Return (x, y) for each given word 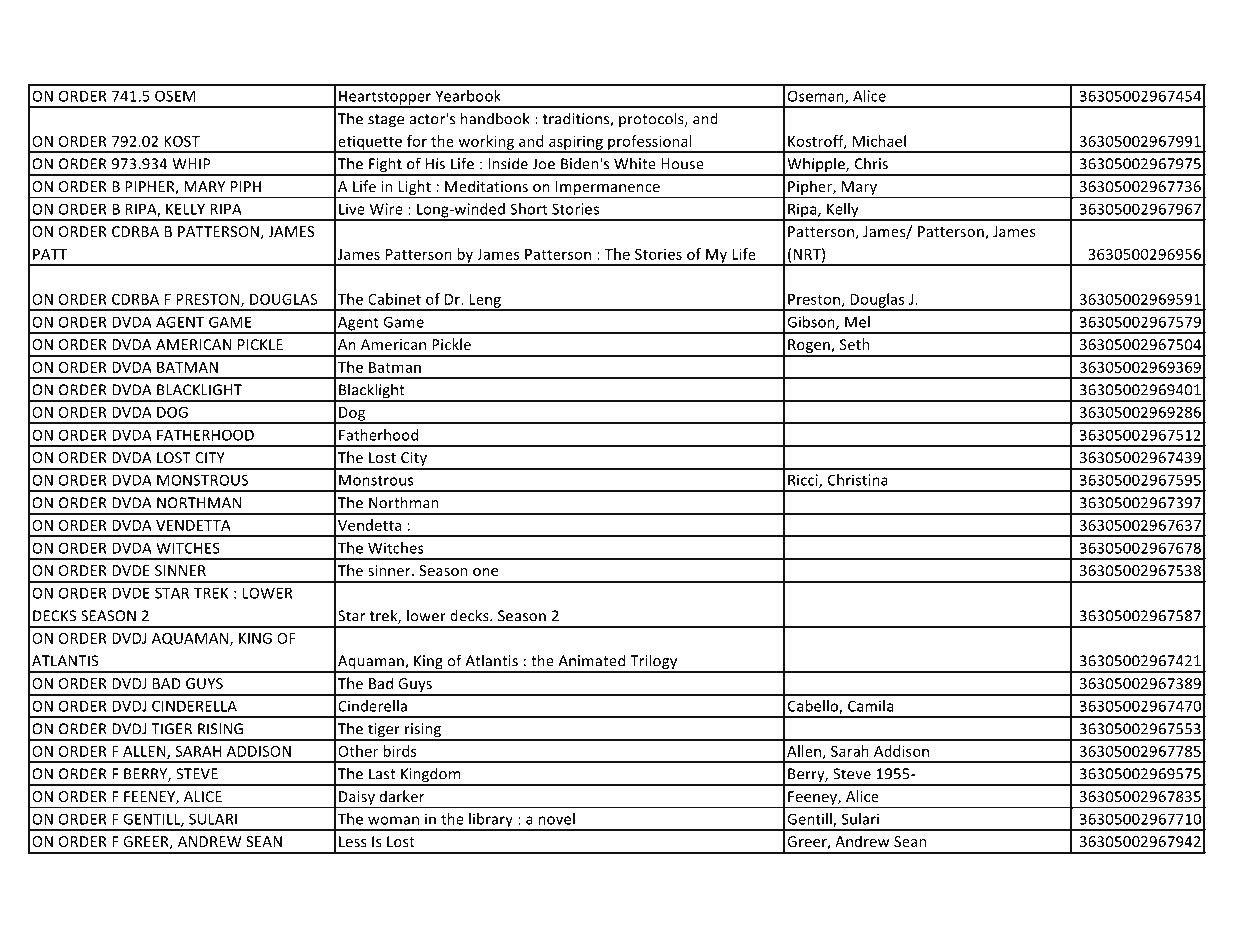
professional (650, 143)
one (485, 572)
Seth (855, 344)
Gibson (812, 323)
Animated (591, 660)
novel (557, 819)
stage (386, 121)
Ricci (804, 481)
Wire (386, 209)
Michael (879, 141)
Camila (870, 706)
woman (393, 820)
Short (528, 209)
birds (399, 751)
